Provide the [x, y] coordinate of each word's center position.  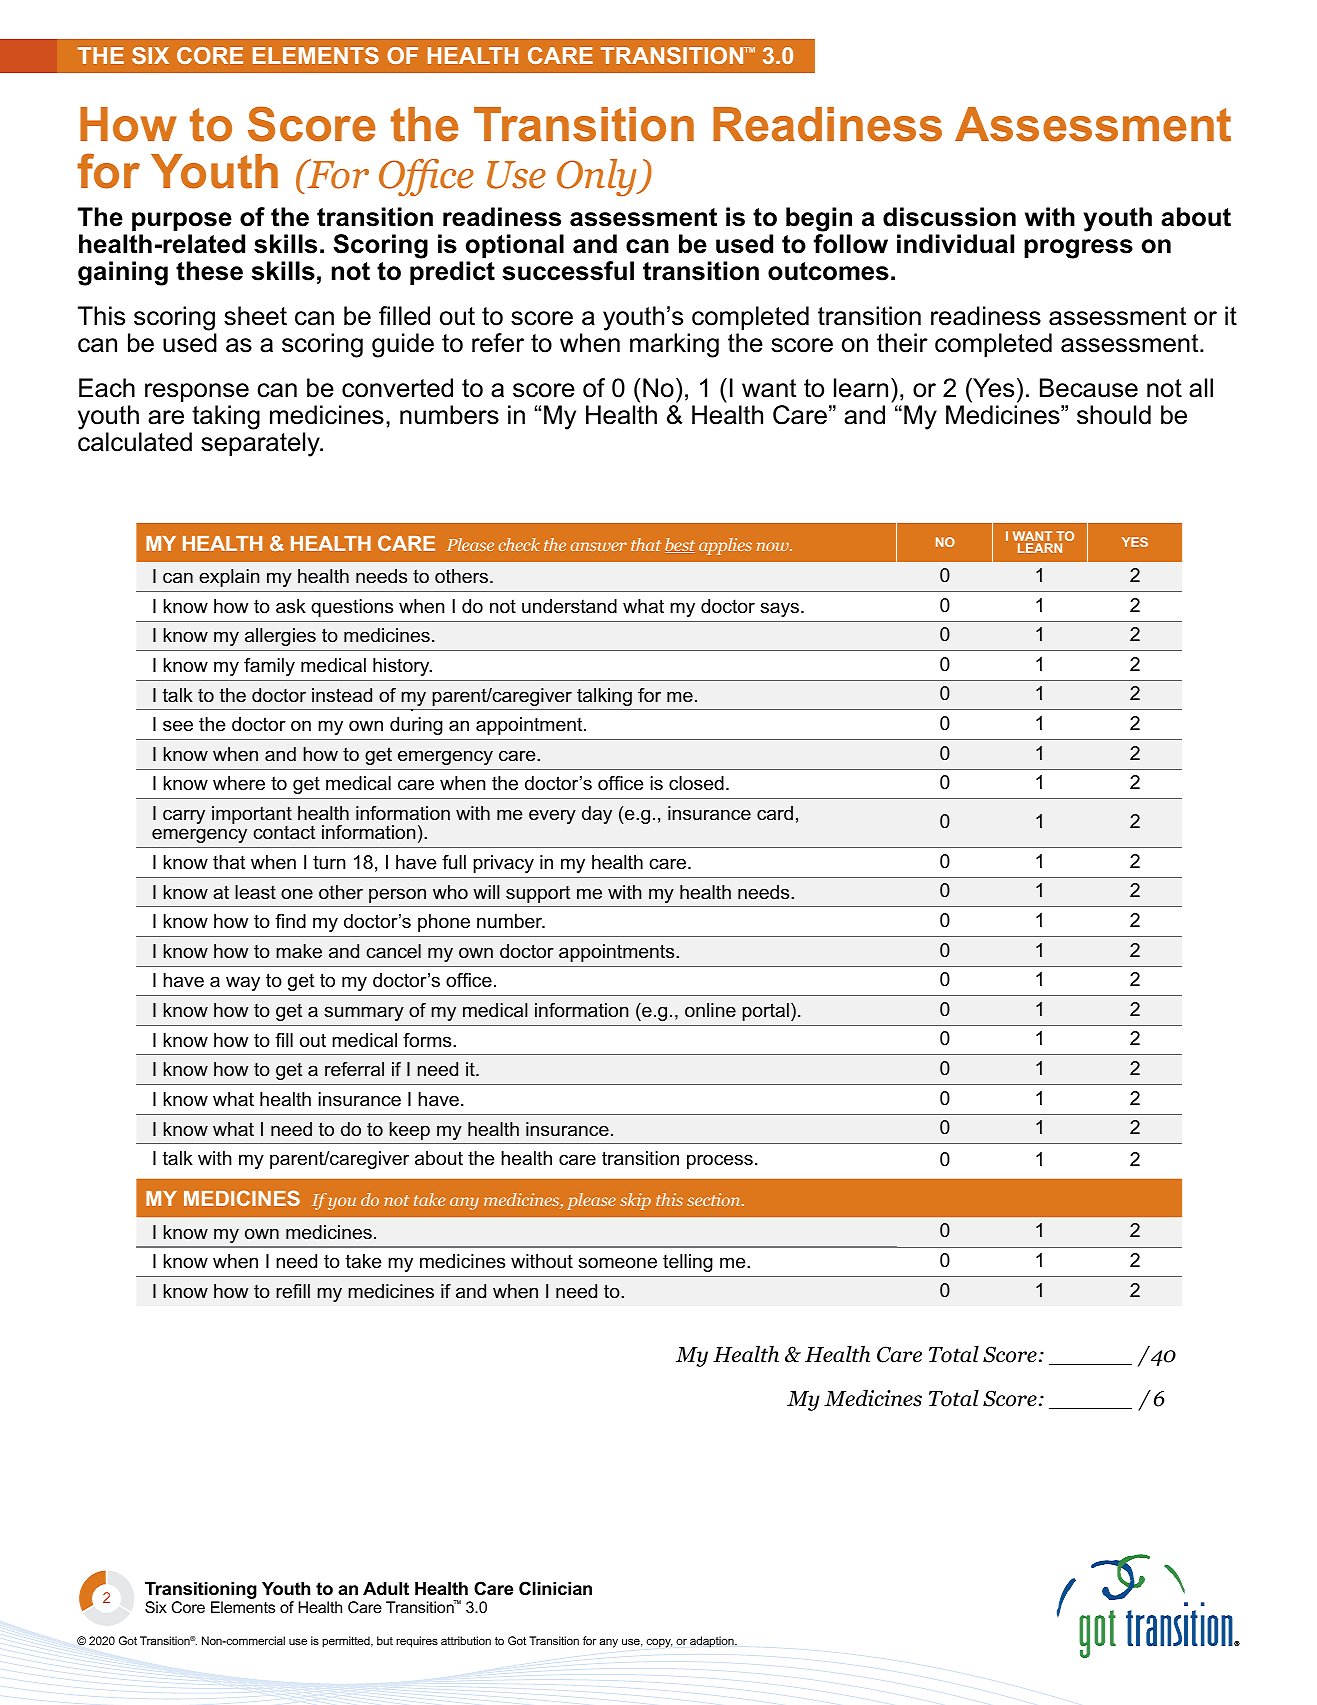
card [775, 813]
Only [598, 178]
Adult [386, 1588]
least [255, 892]
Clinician [555, 1588]
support [538, 894]
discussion [949, 217]
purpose [182, 221]
